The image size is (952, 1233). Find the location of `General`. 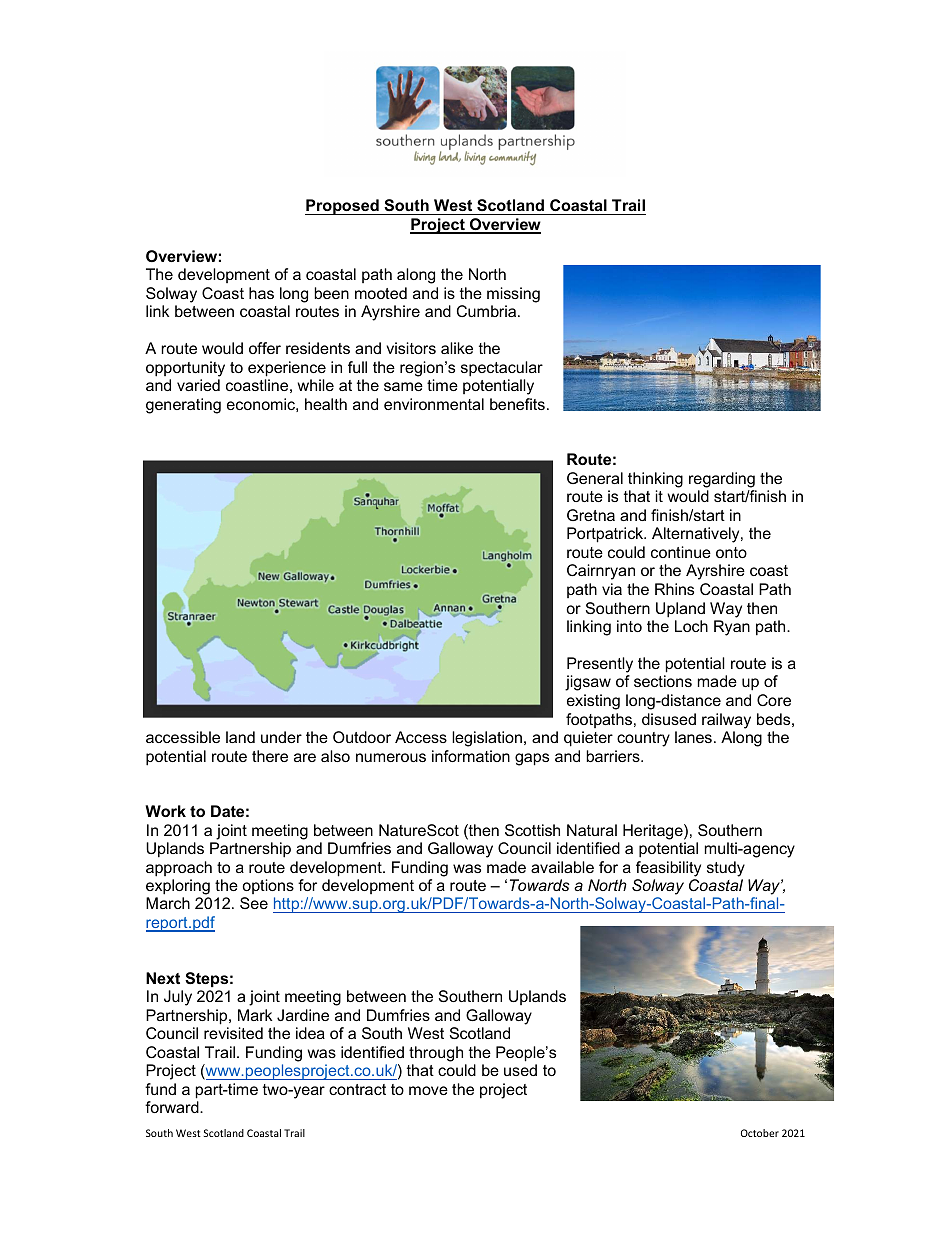

General is located at coordinates (595, 478).
